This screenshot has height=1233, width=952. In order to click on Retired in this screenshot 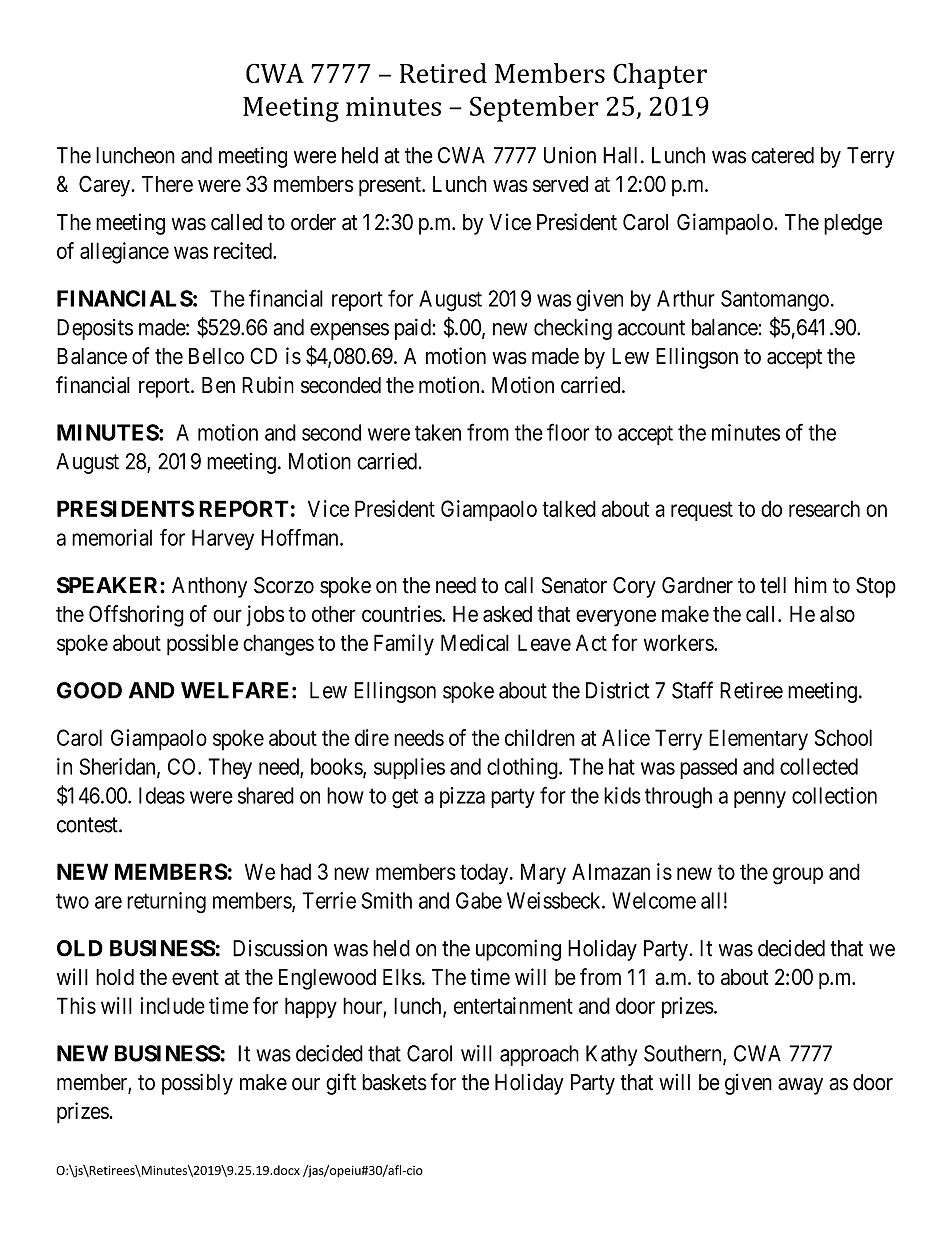, I will do `click(443, 73)`.
